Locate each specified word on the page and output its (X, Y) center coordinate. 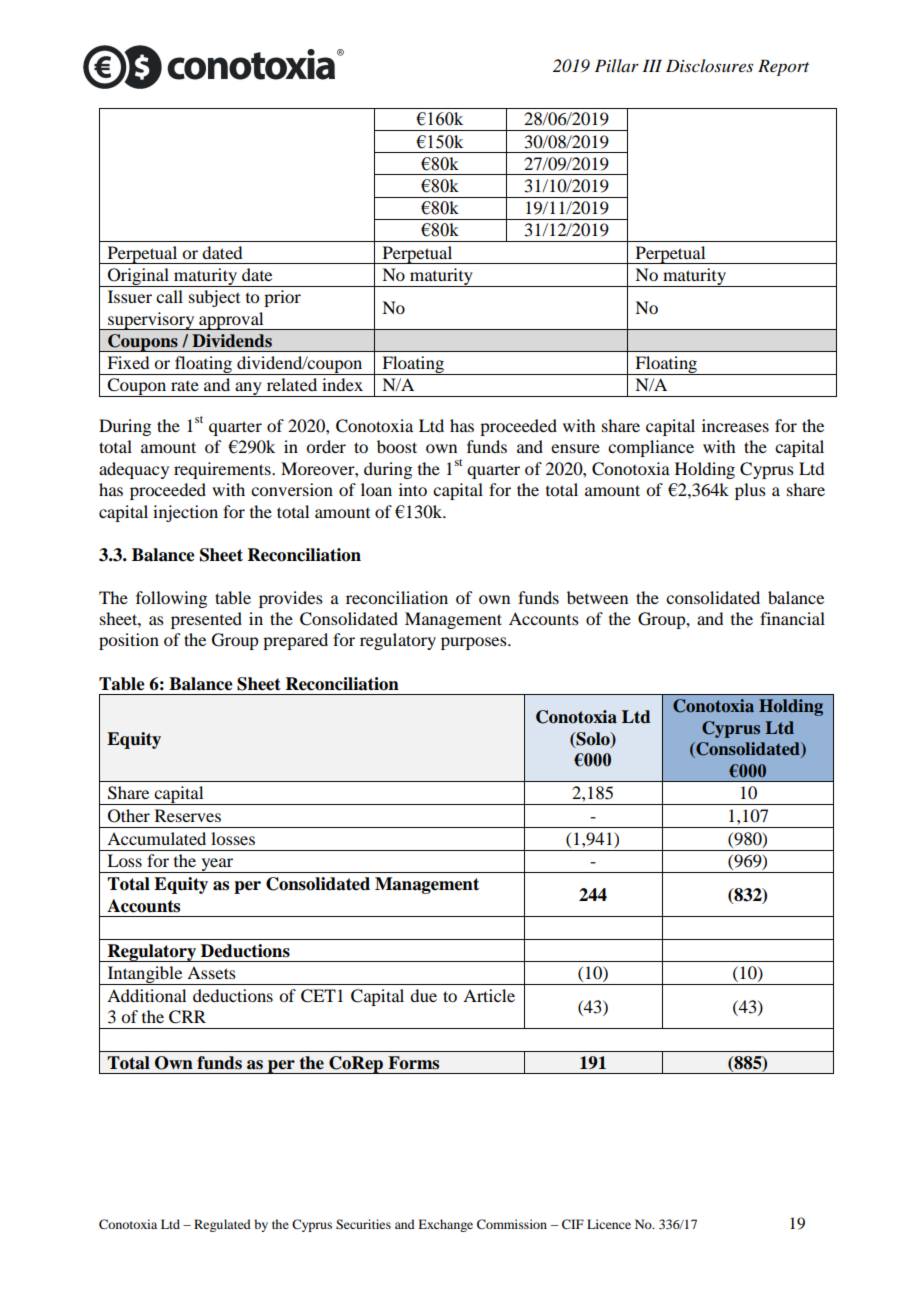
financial (792, 618)
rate (185, 386)
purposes (475, 643)
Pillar (617, 65)
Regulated (222, 1225)
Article (489, 995)
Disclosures (709, 65)
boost (397, 446)
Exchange (445, 1225)
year (217, 865)
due (423, 995)
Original (138, 277)
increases (735, 425)
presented (206, 620)
